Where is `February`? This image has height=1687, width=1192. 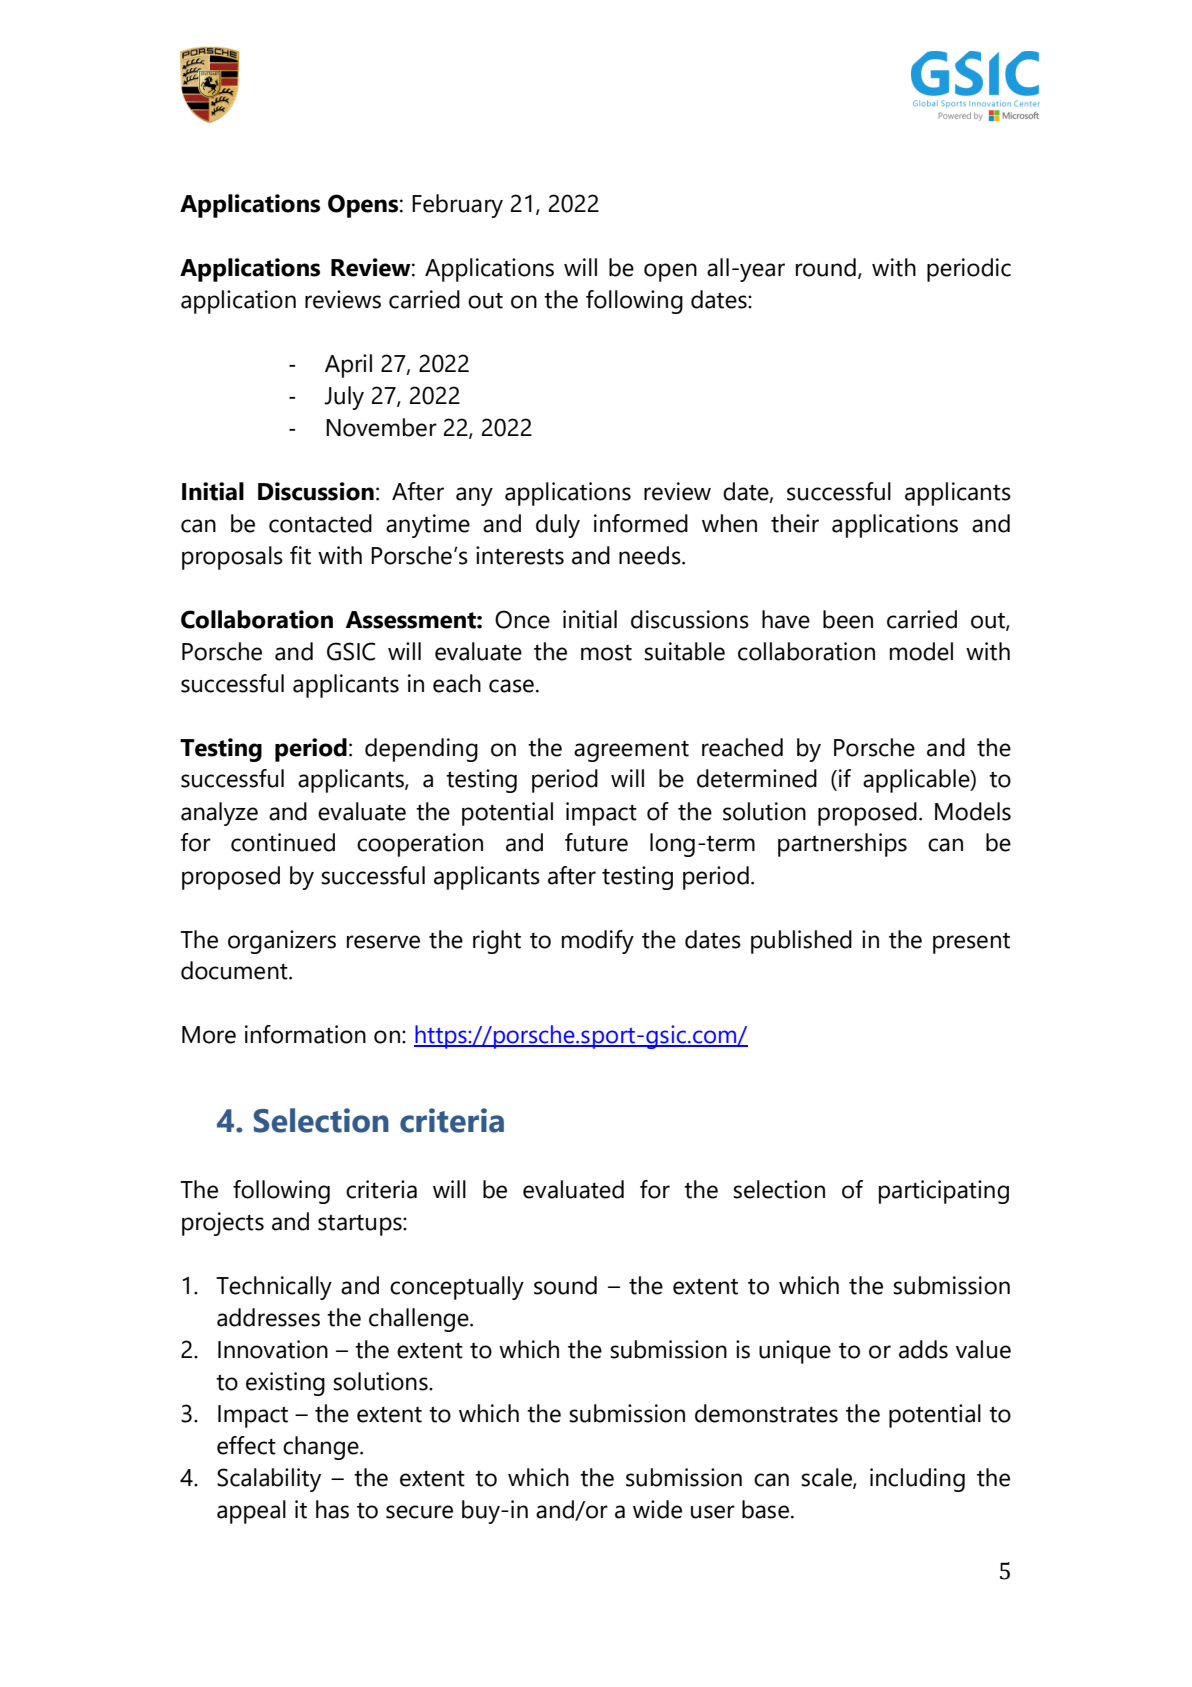
February is located at coordinates (457, 206).
